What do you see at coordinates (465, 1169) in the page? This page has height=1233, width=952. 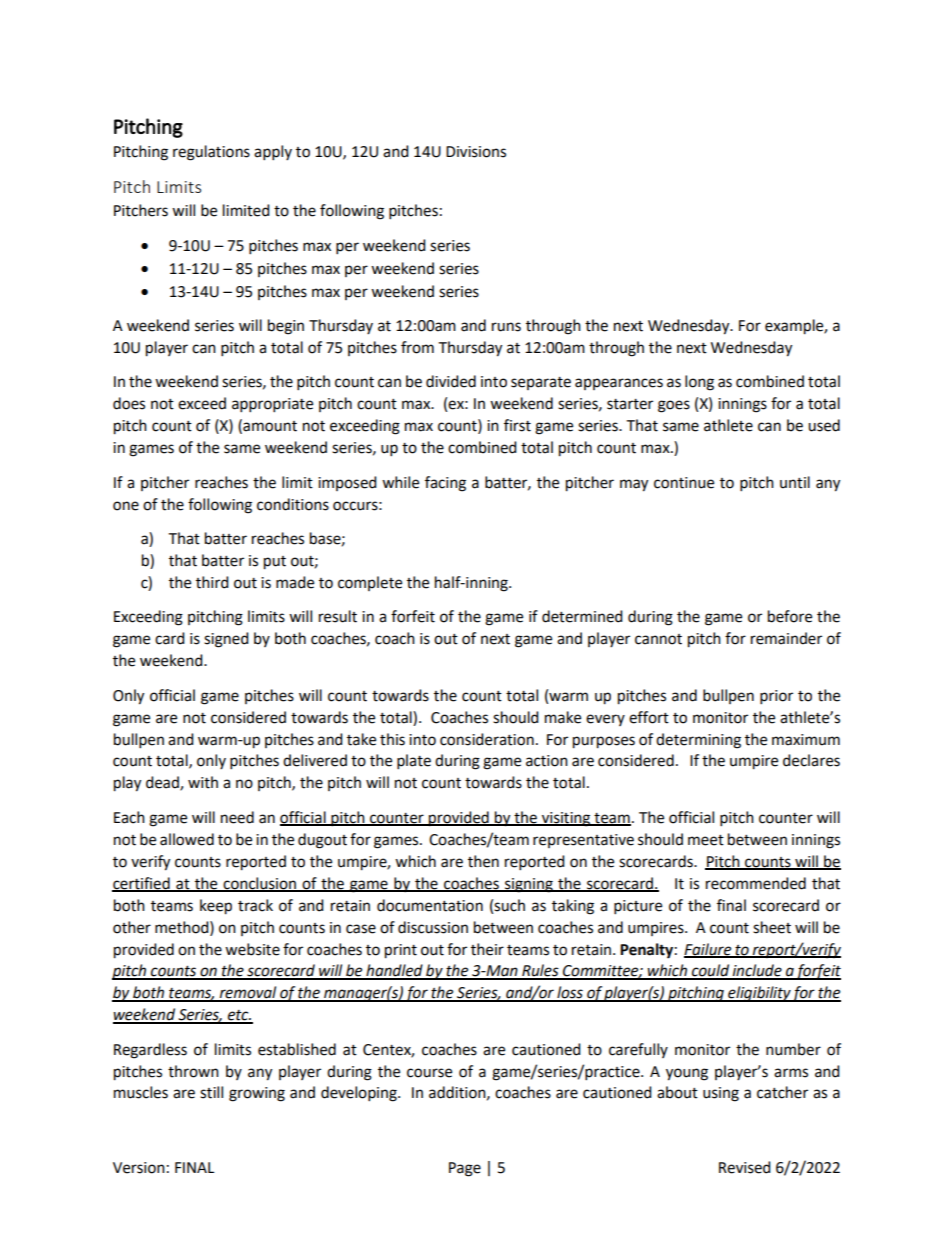 I see `Page` at bounding box center [465, 1169].
